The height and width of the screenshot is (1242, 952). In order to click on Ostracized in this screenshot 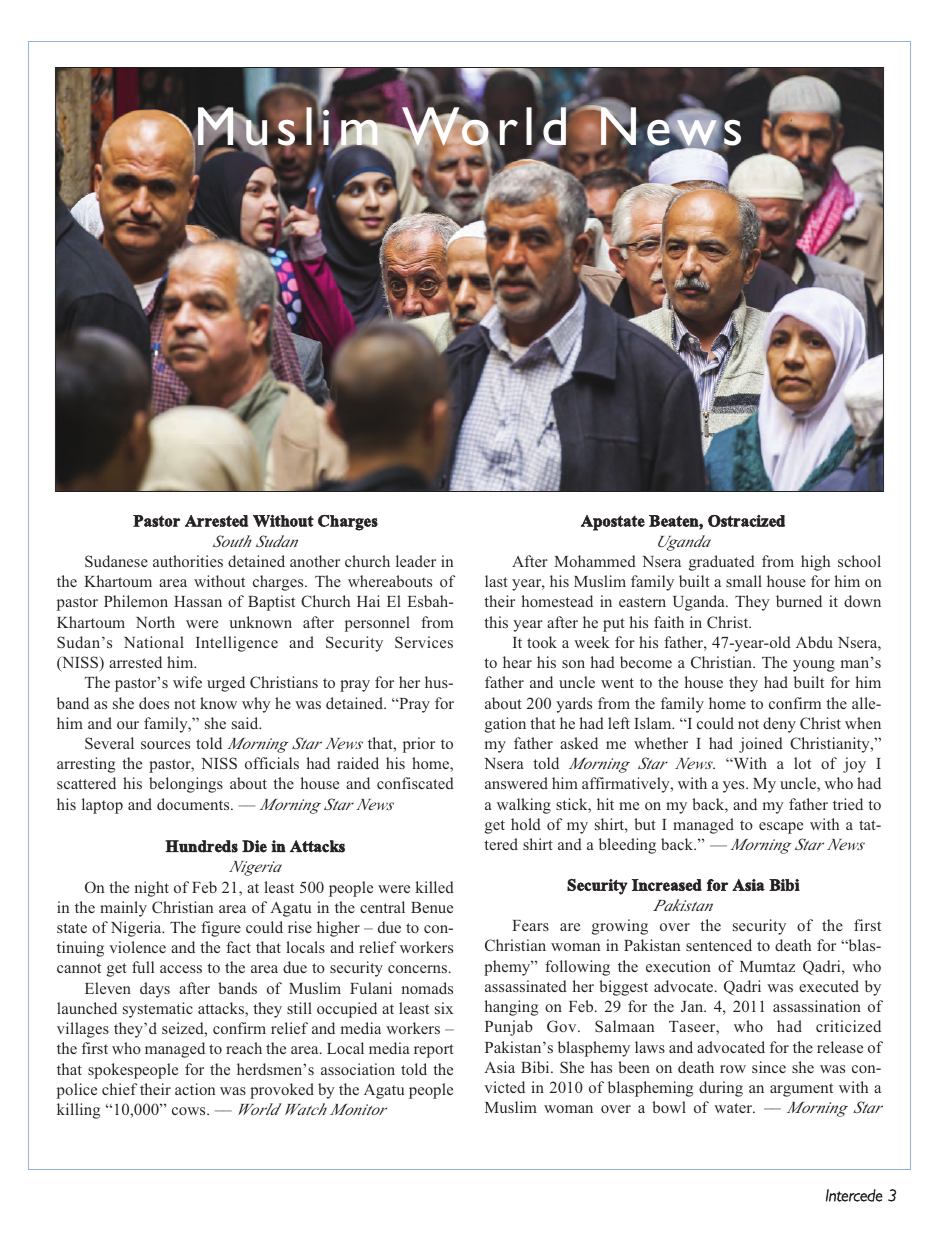, I will do `click(746, 521)`.
